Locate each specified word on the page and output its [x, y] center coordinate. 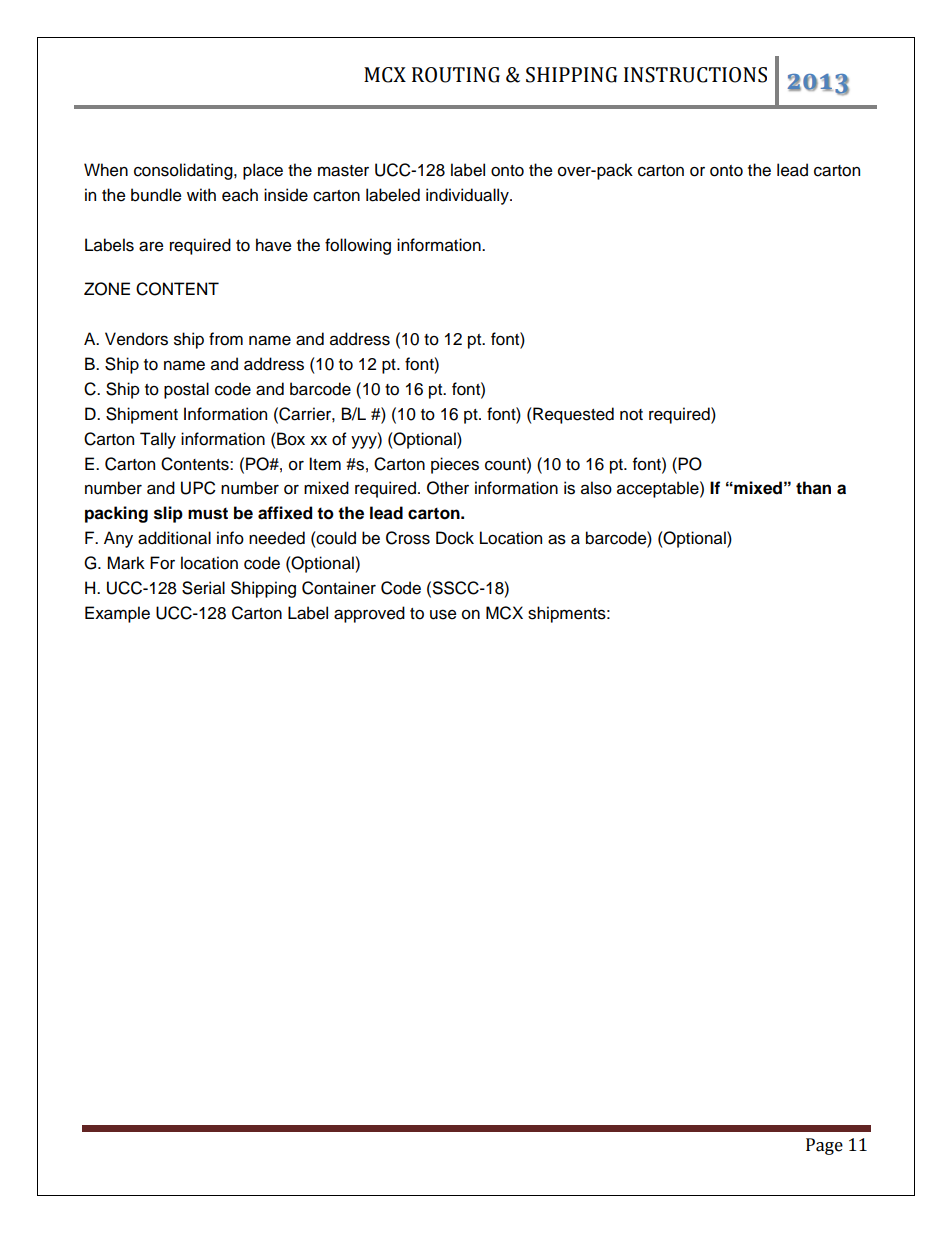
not [631, 415]
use [443, 614]
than [813, 488]
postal [186, 390]
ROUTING [456, 75]
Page [824, 1146]
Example [117, 614]
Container [339, 588]
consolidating [184, 171]
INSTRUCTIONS [695, 75]
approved [369, 614]
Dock [455, 538]
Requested [572, 415]
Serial [203, 588]
